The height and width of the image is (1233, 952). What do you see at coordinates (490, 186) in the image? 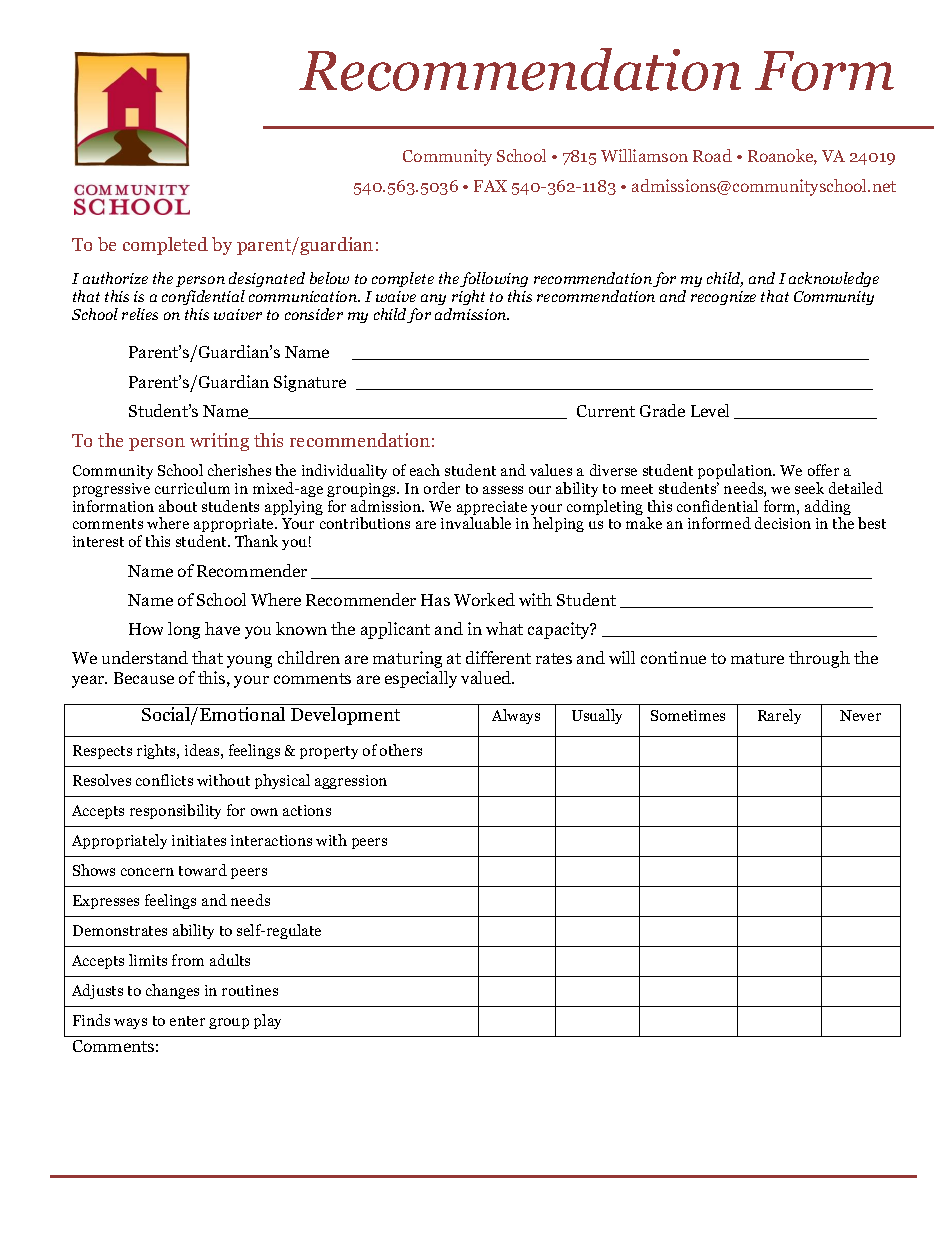
I see `FAX` at bounding box center [490, 186].
